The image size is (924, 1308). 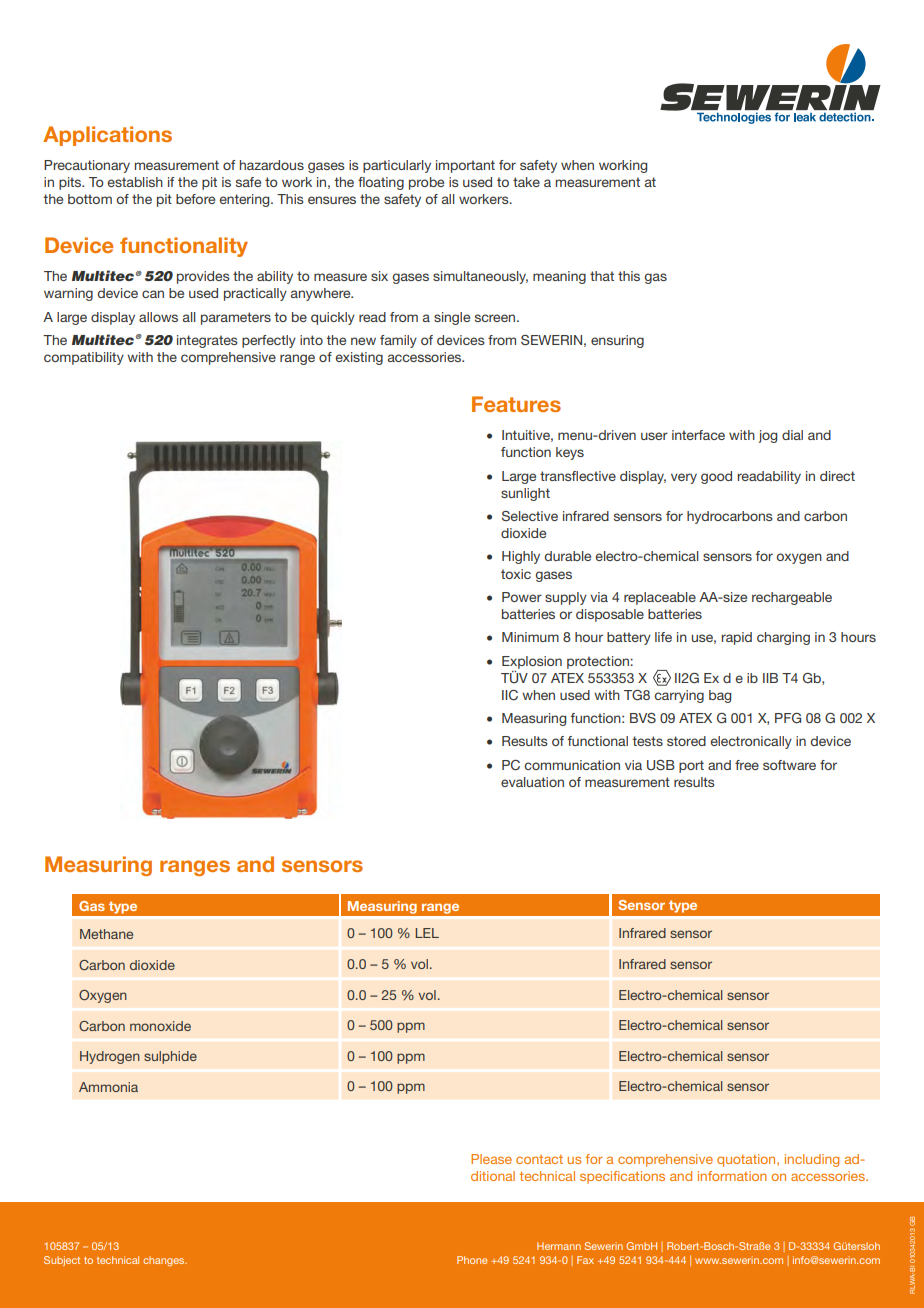 I want to click on probe, so click(x=426, y=183).
